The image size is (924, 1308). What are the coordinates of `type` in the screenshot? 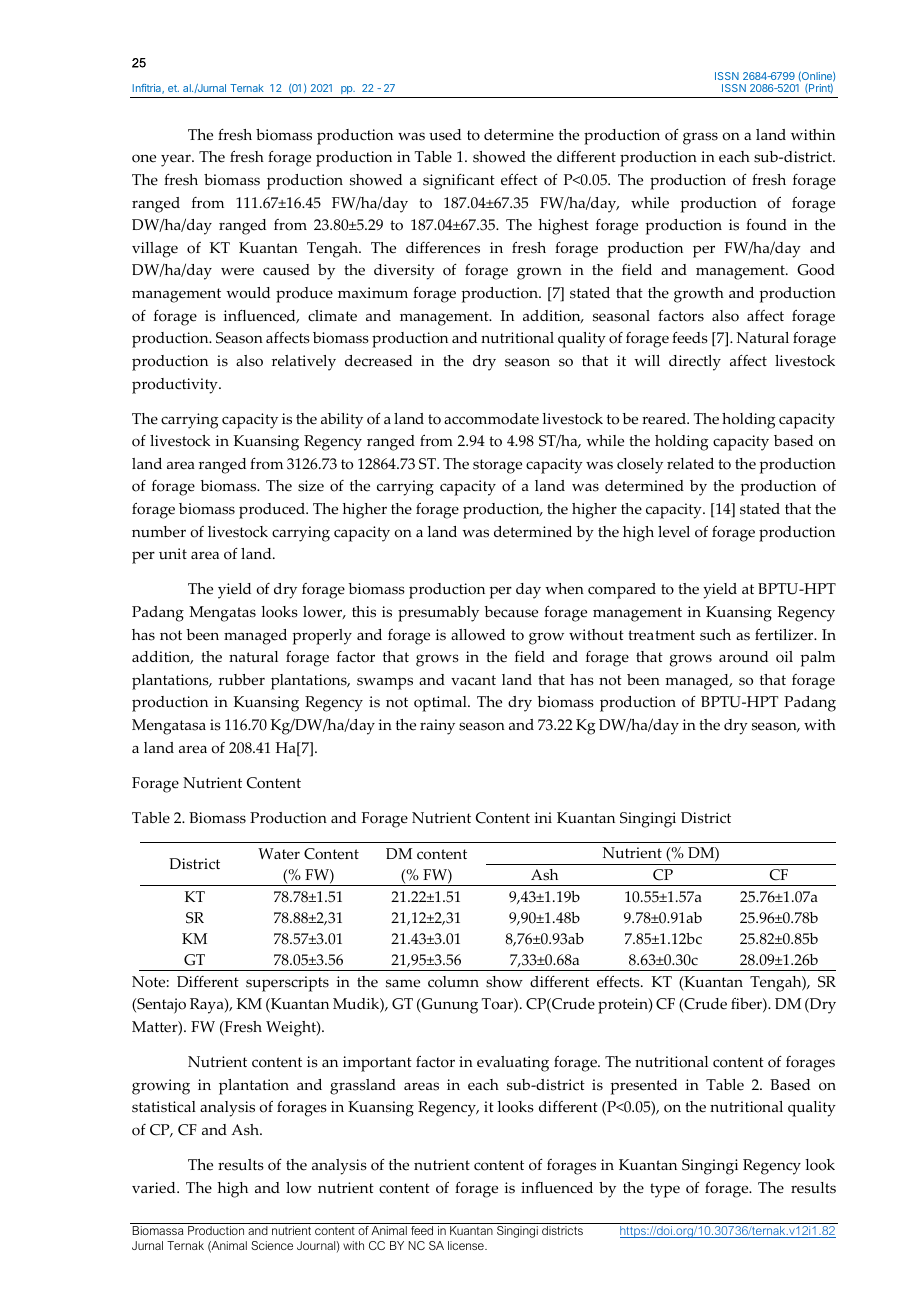 It's located at (665, 1190).
